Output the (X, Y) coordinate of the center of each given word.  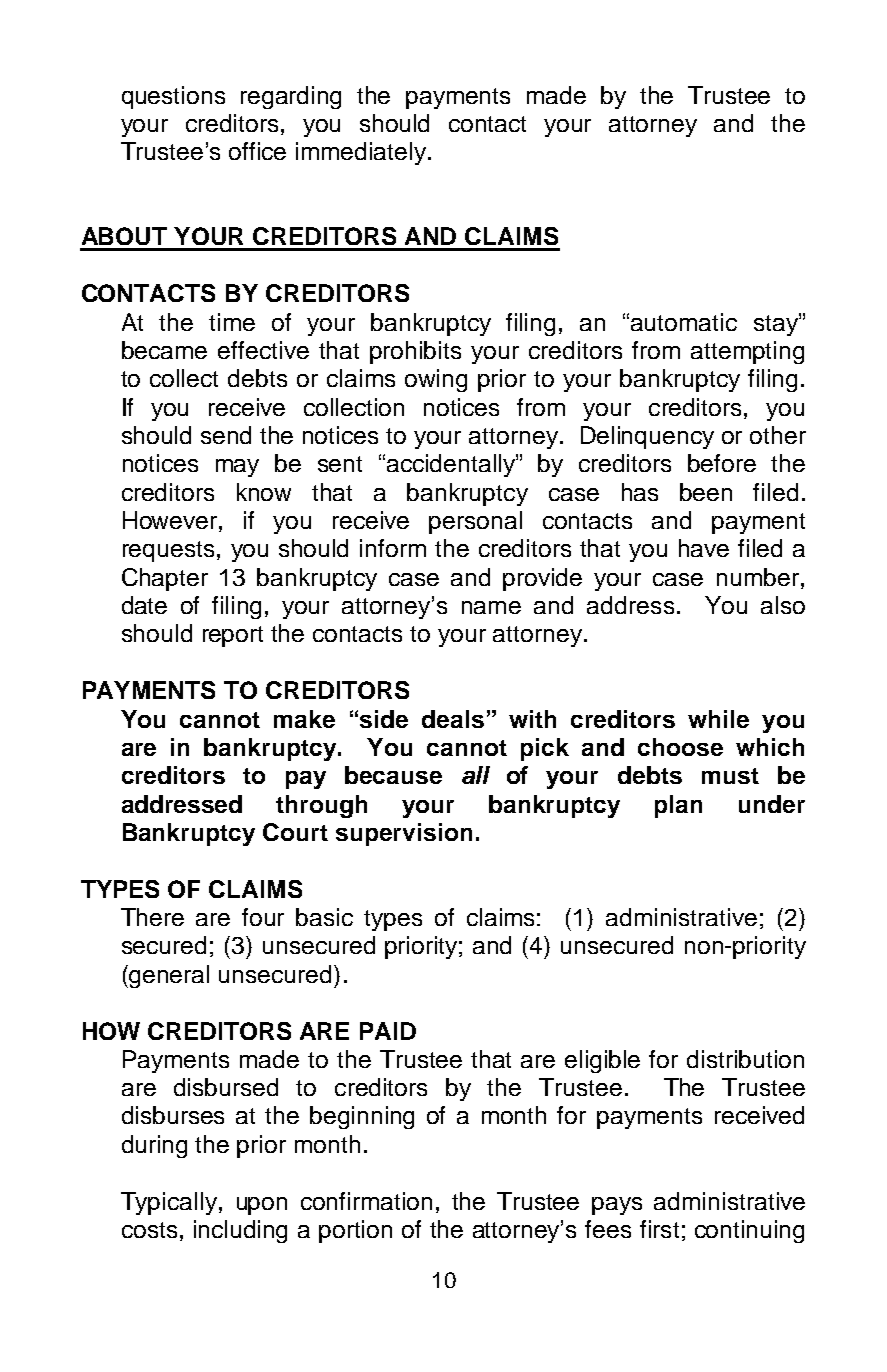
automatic (684, 322)
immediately (362, 153)
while (718, 719)
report (233, 636)
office (257, 151)
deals (453, 719)
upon (262, 1206)
